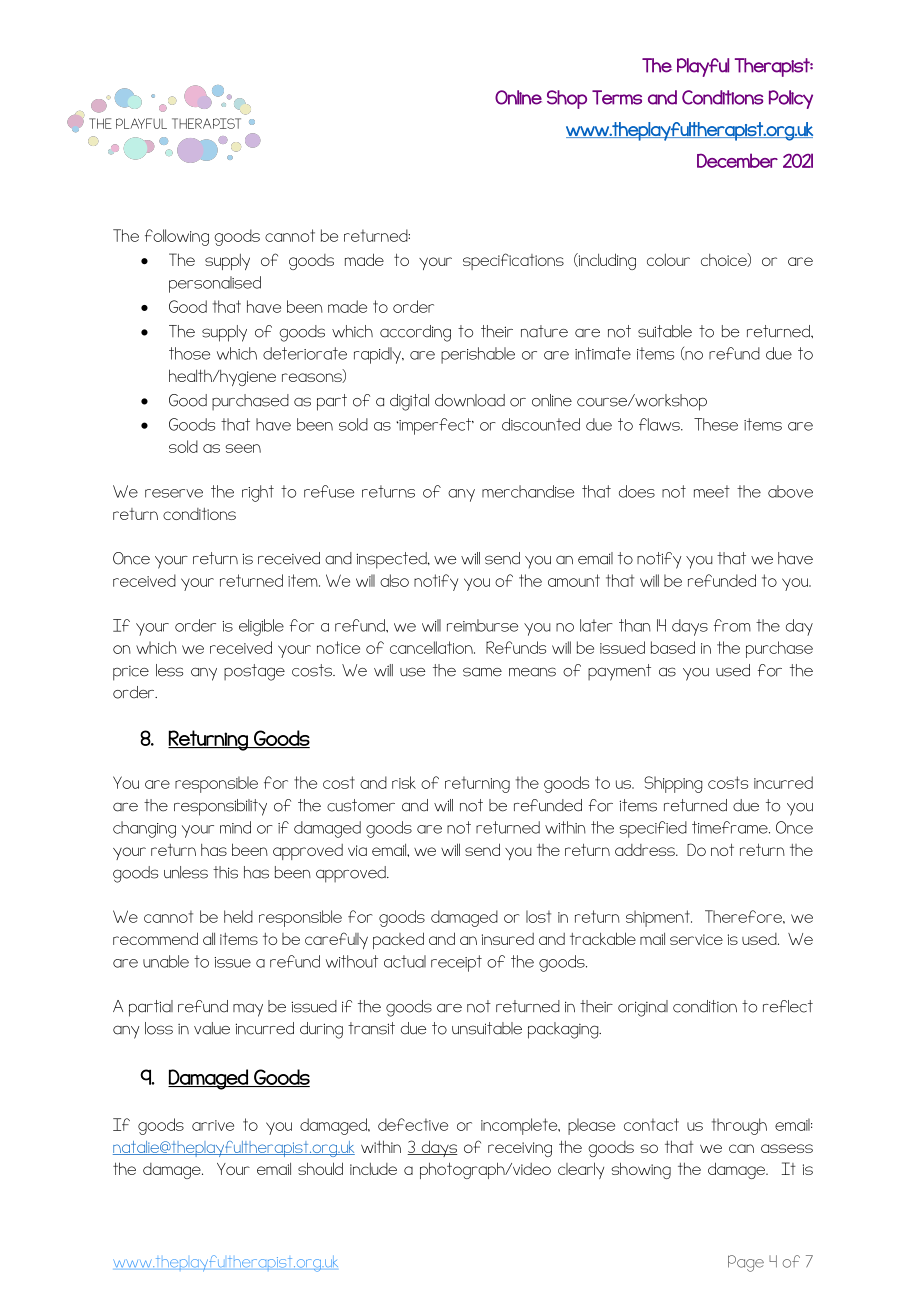 This screenshot has height=1308, width=924. I want to click on reserve, so click(174, 493).
